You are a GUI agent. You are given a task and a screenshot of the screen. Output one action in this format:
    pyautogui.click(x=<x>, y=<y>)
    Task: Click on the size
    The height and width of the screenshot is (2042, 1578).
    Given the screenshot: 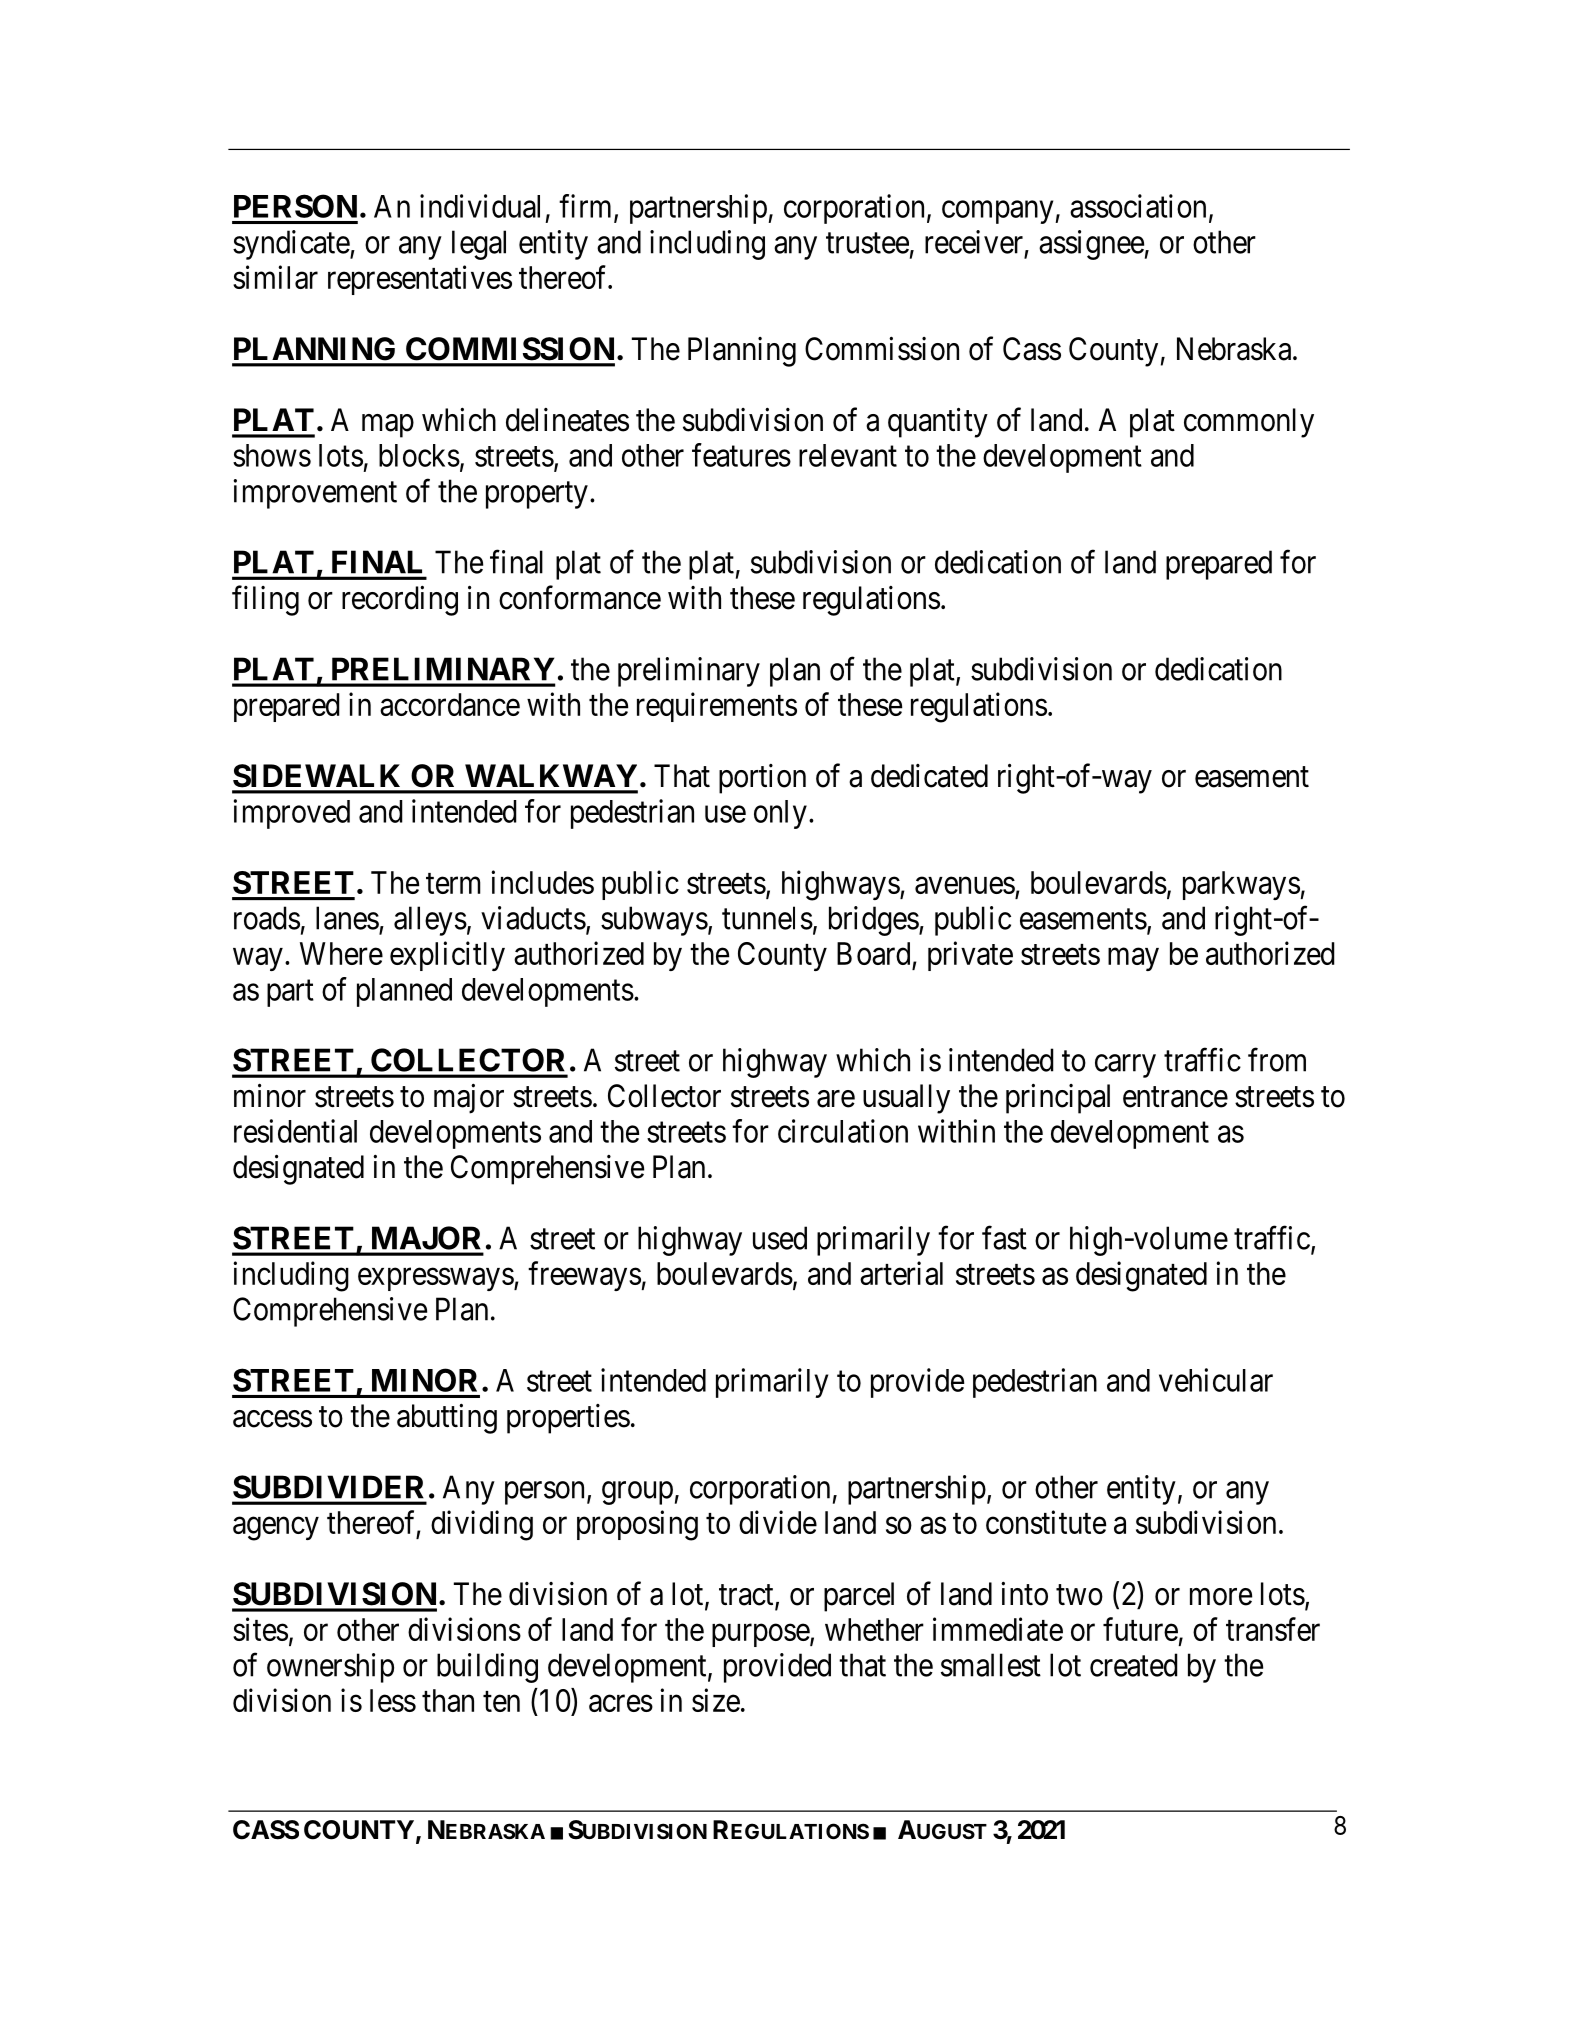 What is the action you would take?
    pyautogui.click(x=716, y=1700)
